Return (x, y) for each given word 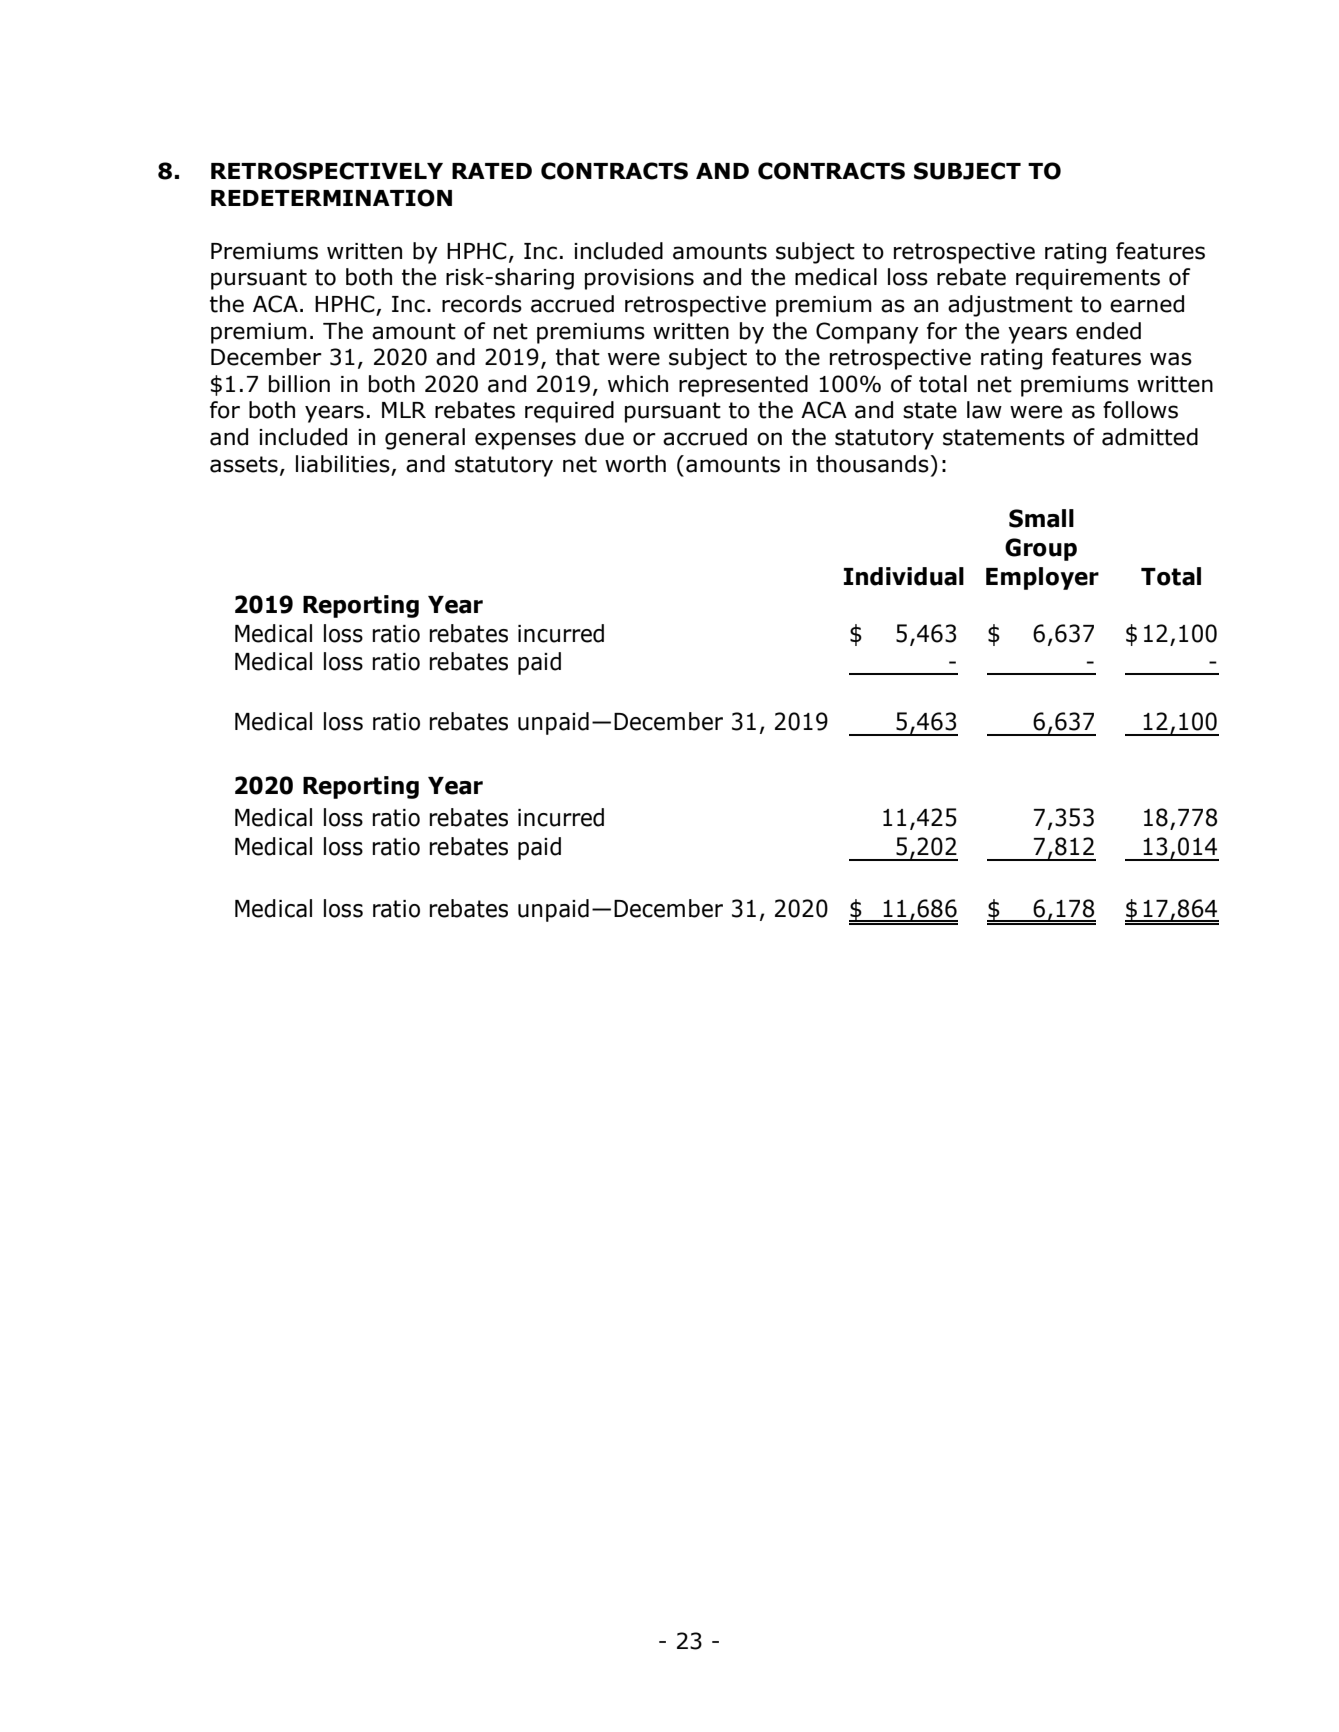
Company (867, 333)
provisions (639, 279)
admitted (1150, 437)
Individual (904, 576)
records (482, 304)
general (425, 439)
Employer (1042, 578)
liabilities (343, 464)
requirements (1088, 279)
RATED (492, 171)
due (604, 437)
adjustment (1010, 306)
